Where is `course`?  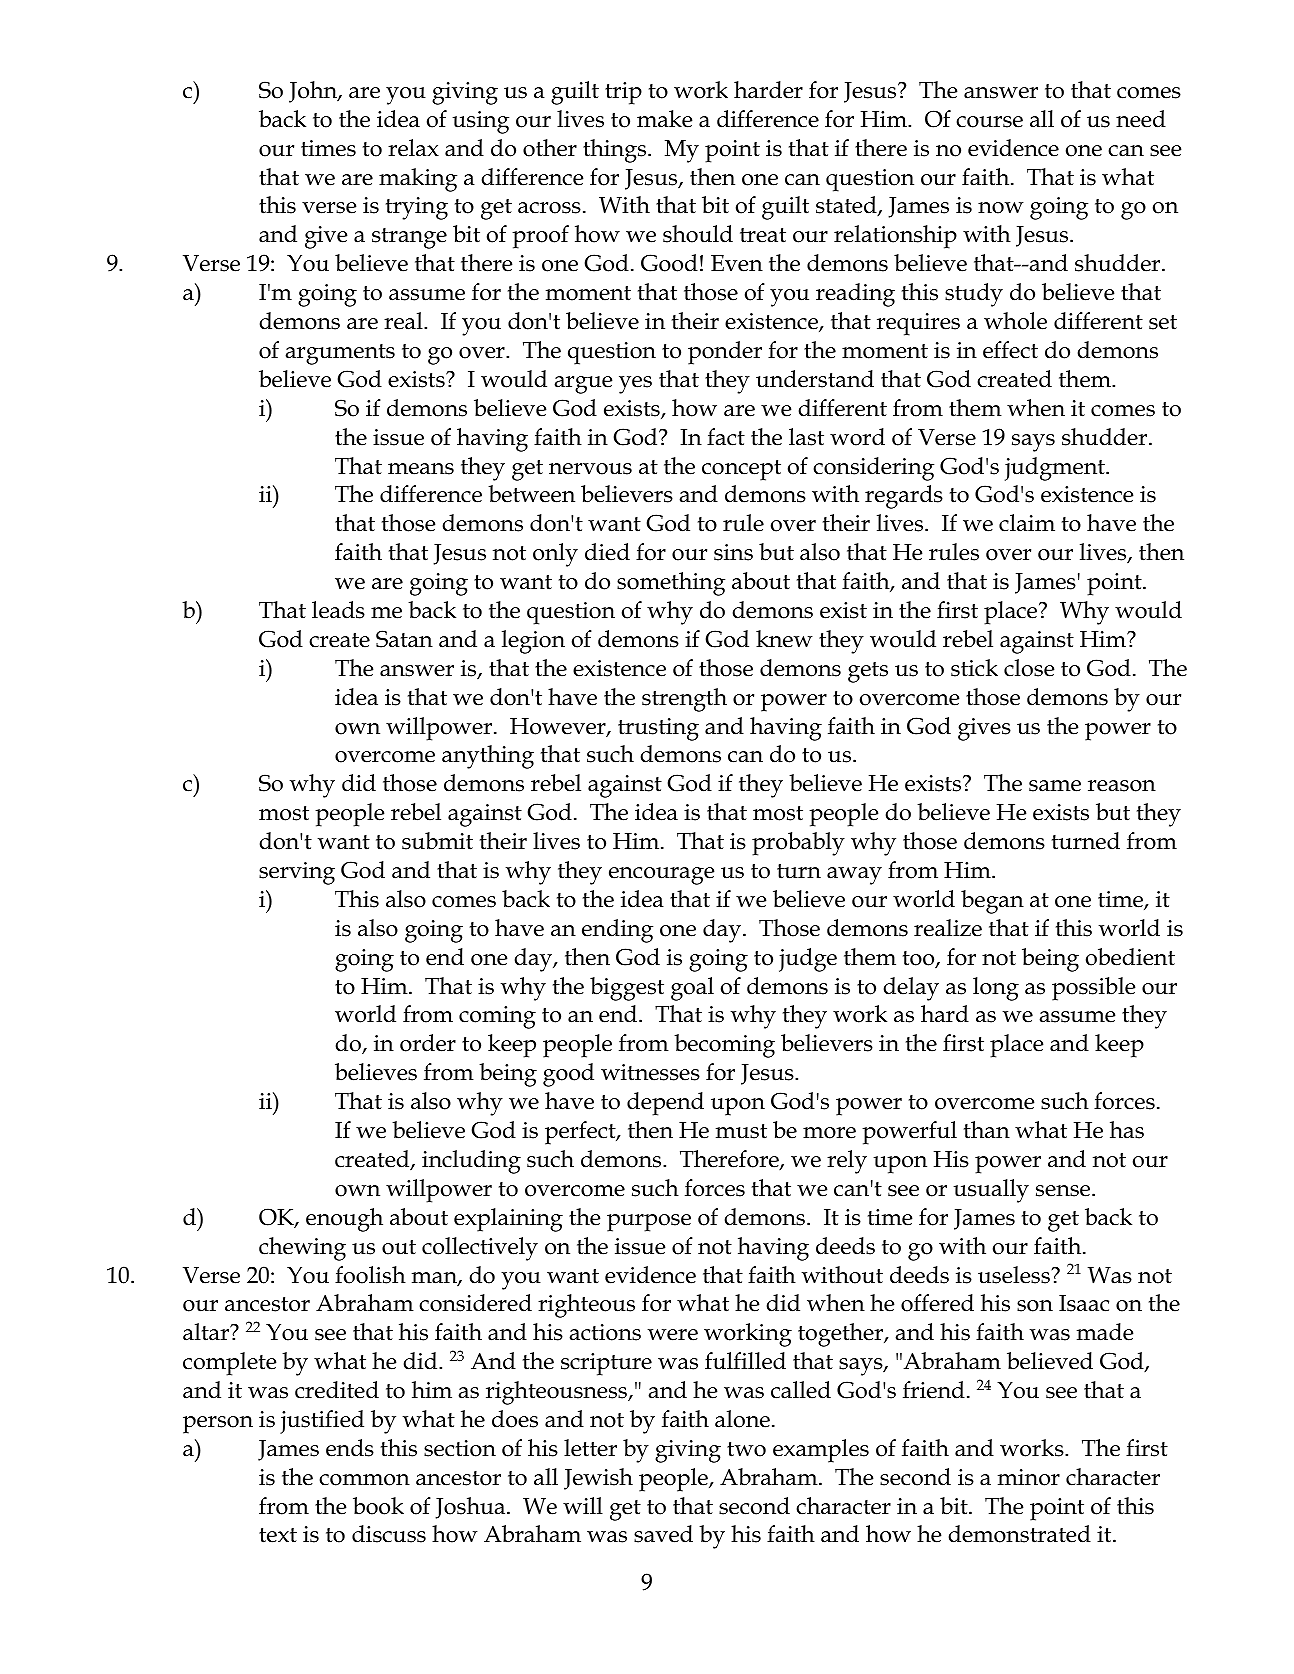
course is located at coordinates (989, 122).
